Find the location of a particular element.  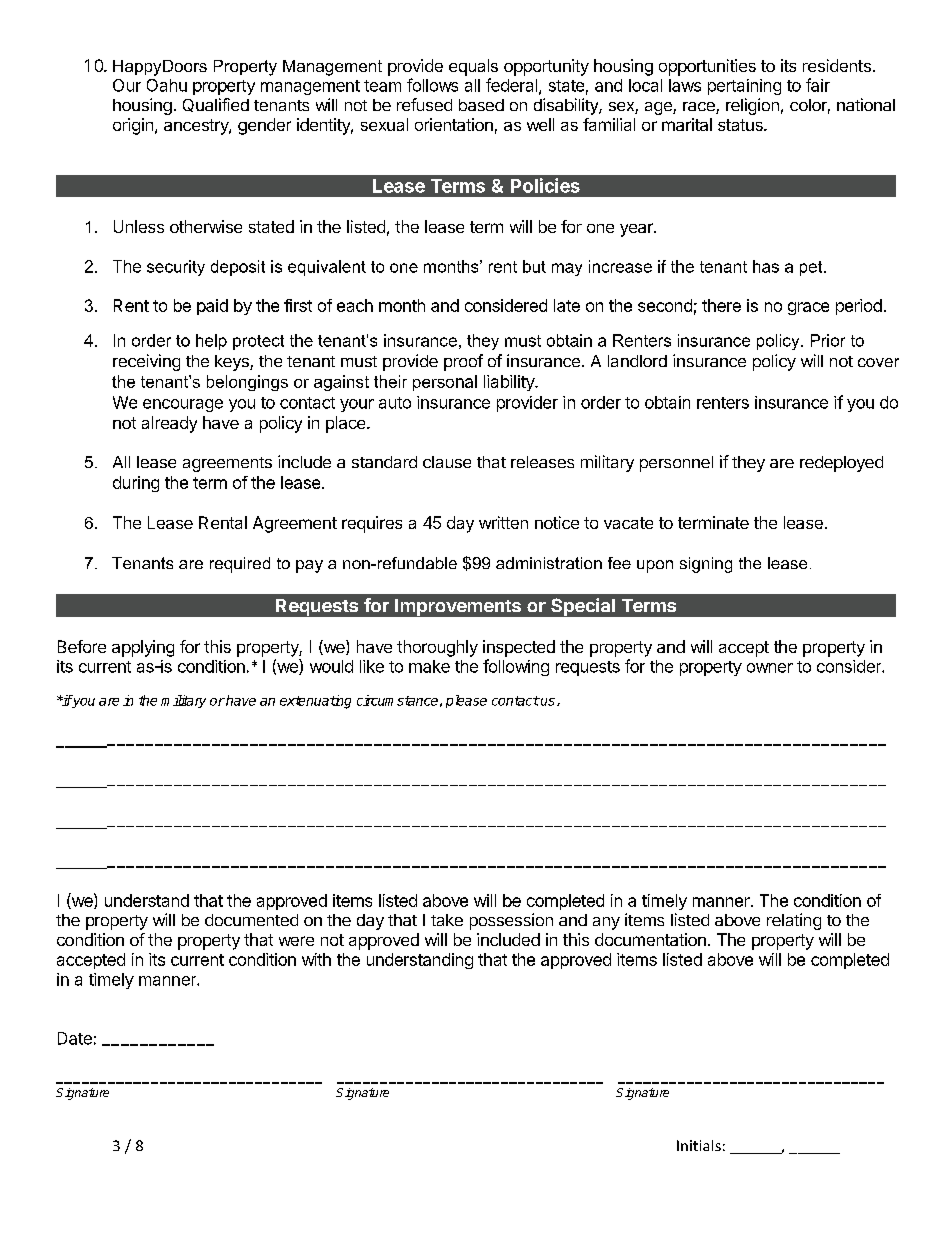

thoroughly is located at coordinates (437, 648).
